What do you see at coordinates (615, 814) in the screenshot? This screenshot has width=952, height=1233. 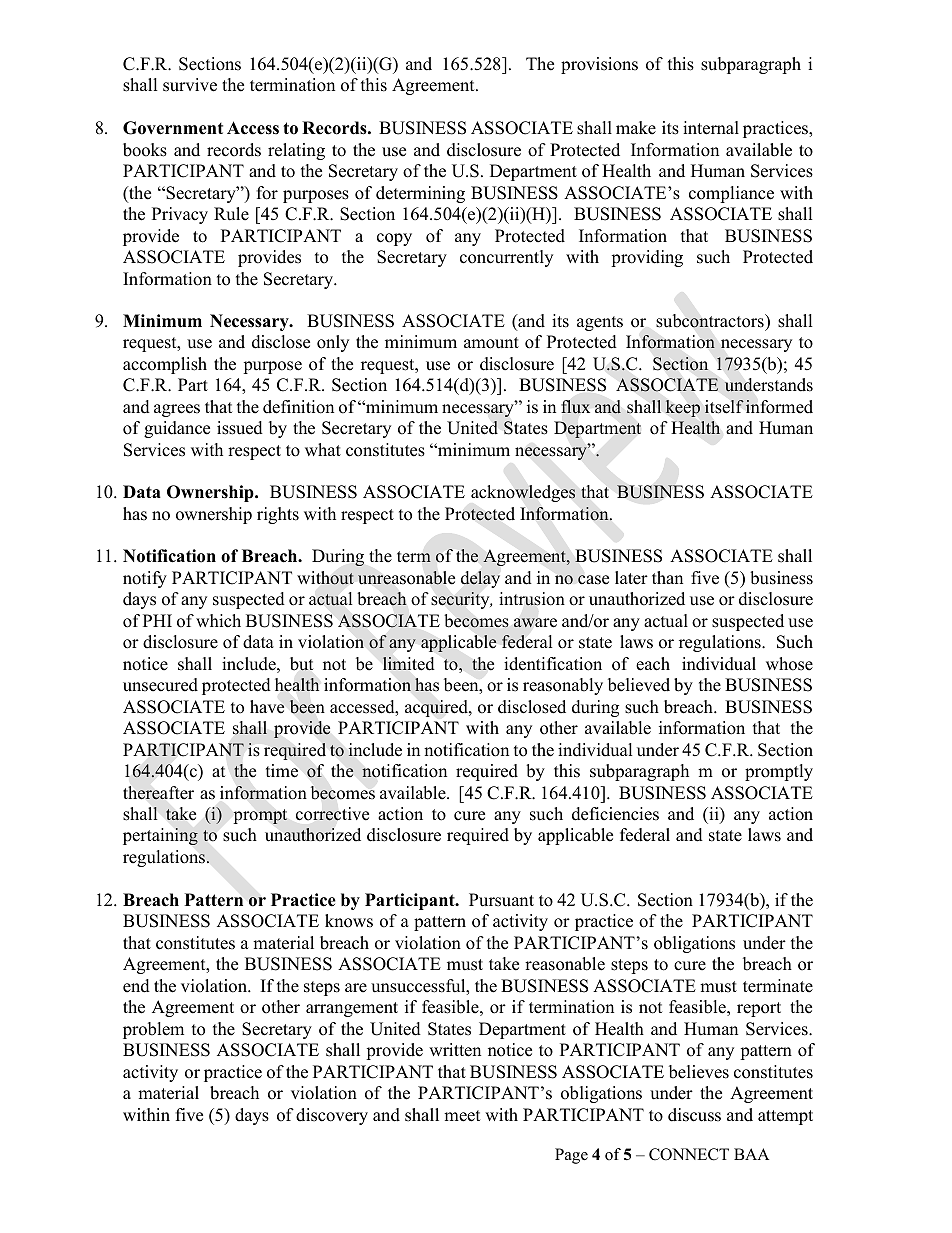 I see `deficiencies` at bounding box center [615, 814].
